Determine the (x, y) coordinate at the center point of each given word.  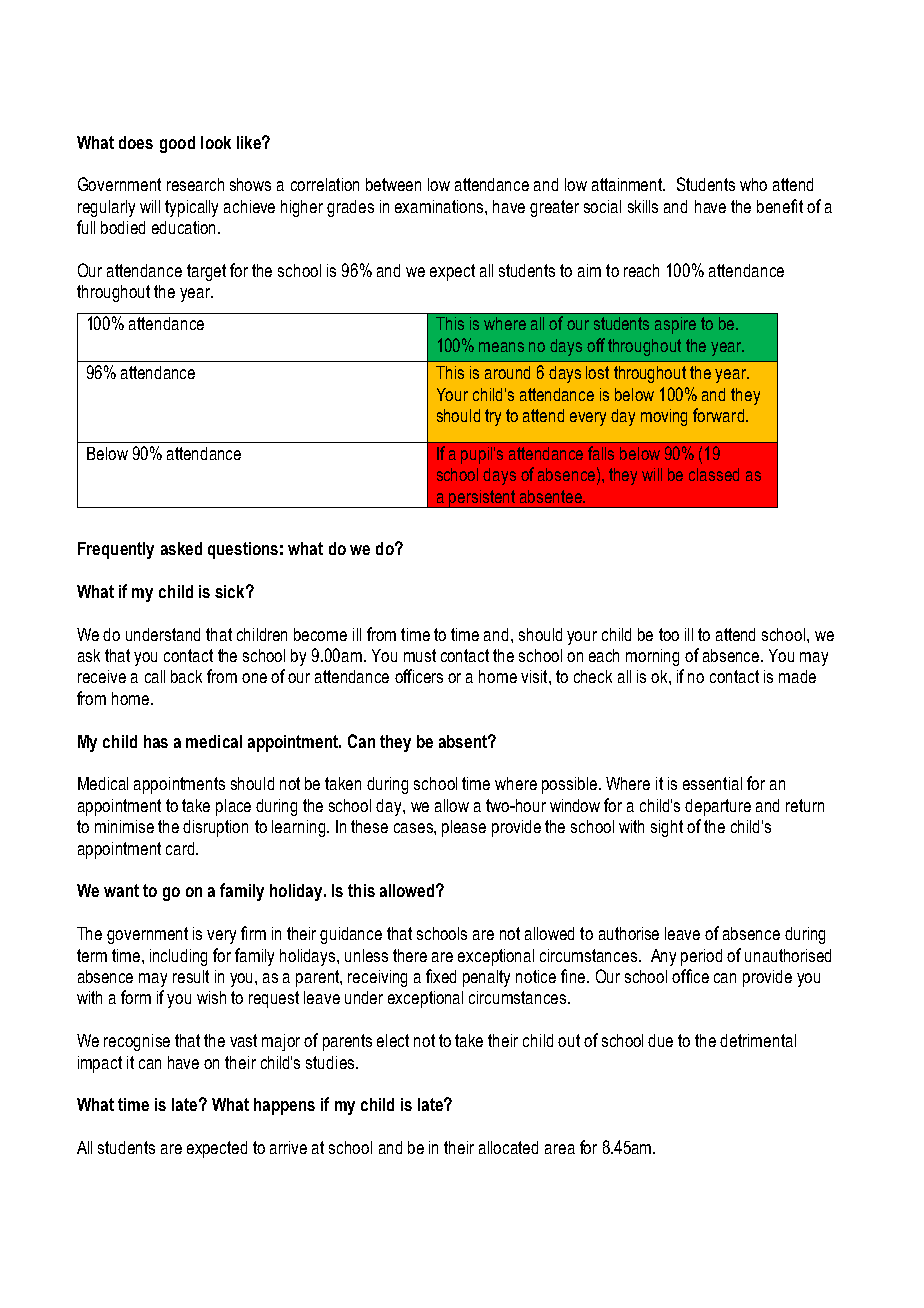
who (753, 184)
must (420, 655)
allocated (508, 1147)
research (195, 184)
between (393, 184)
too (669, 634)
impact (100, 1064)
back (186, 676)
